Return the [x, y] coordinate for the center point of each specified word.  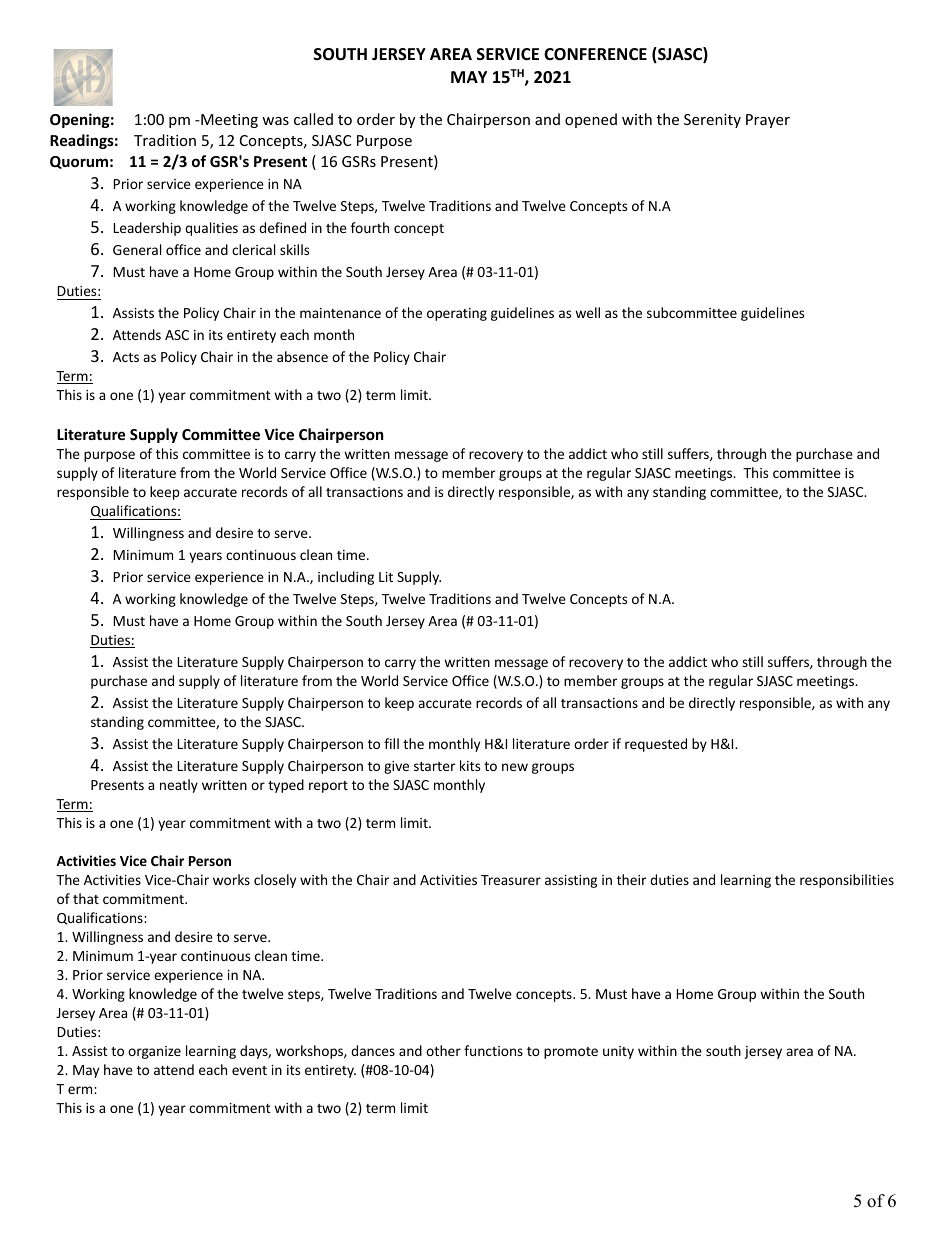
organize [154, 1052]
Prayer [768, 121]
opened [591, 120]
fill [391, 743]
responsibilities [847, 881]
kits [470, 765]
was [275, 121]
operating [457, 314]
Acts [126, 357]
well [587, 312]
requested [656, 745]
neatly [179, 786]
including [346, 578]
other [443, 1050]
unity [618, 1052]
